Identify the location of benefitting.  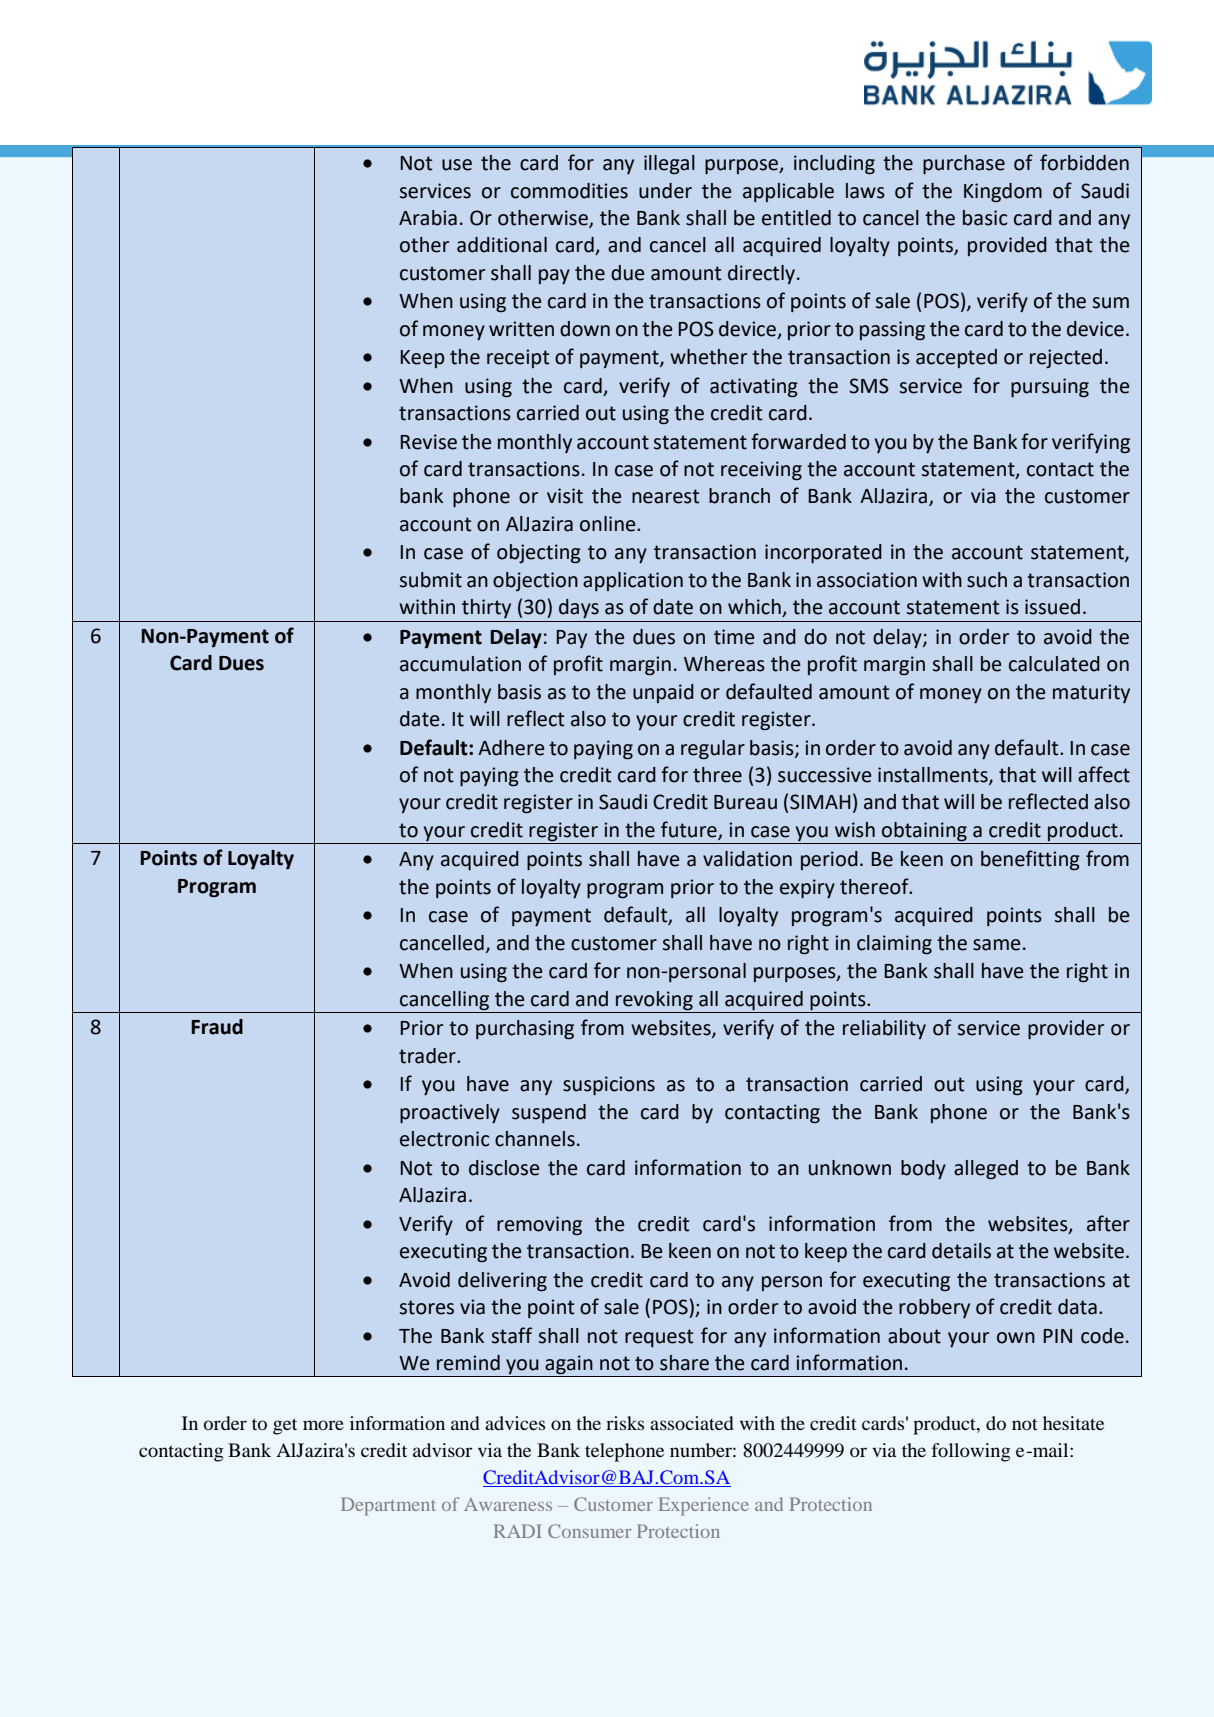
(1030, 860).
